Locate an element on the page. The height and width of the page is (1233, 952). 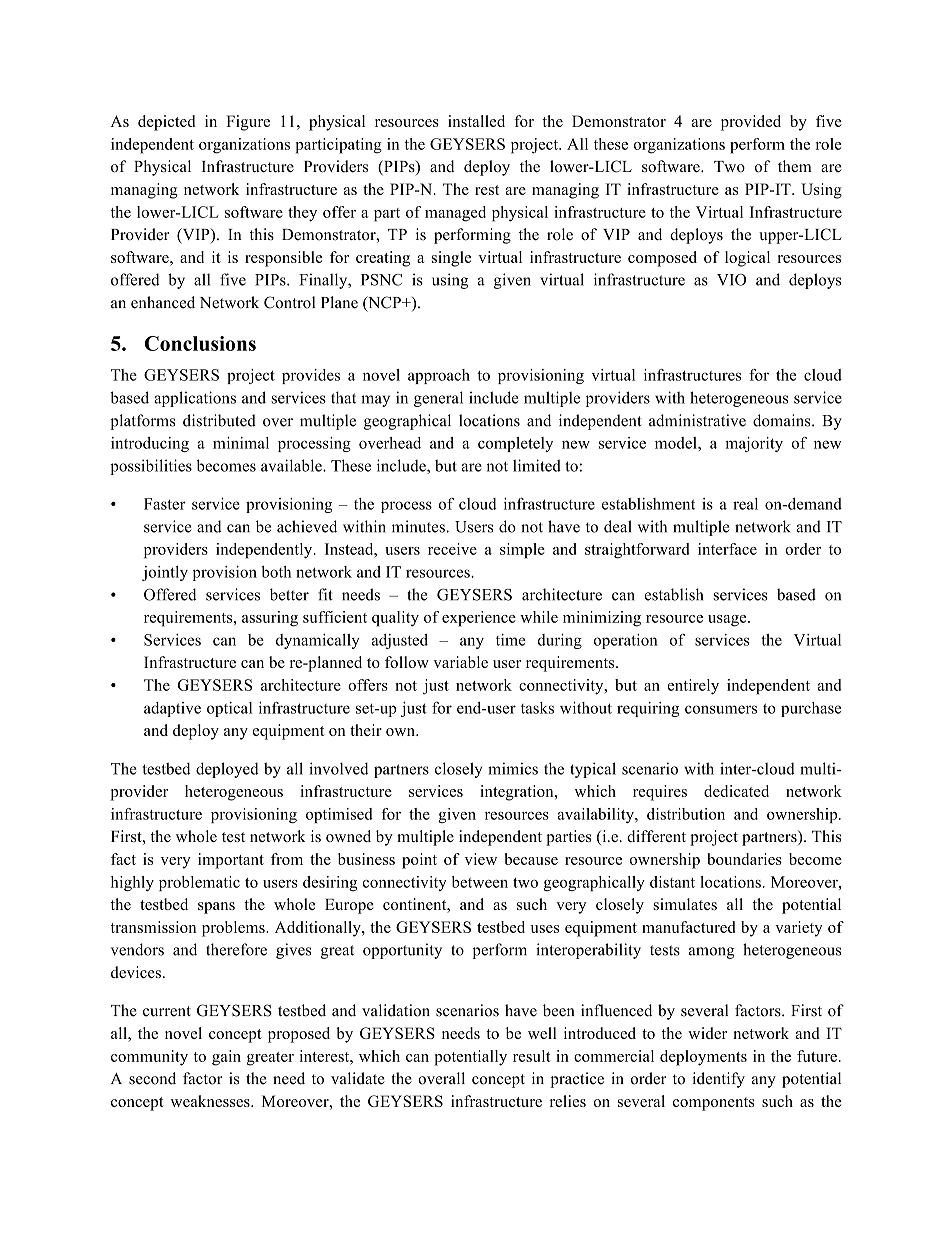
Figure is located at coordinates (248, 123).
